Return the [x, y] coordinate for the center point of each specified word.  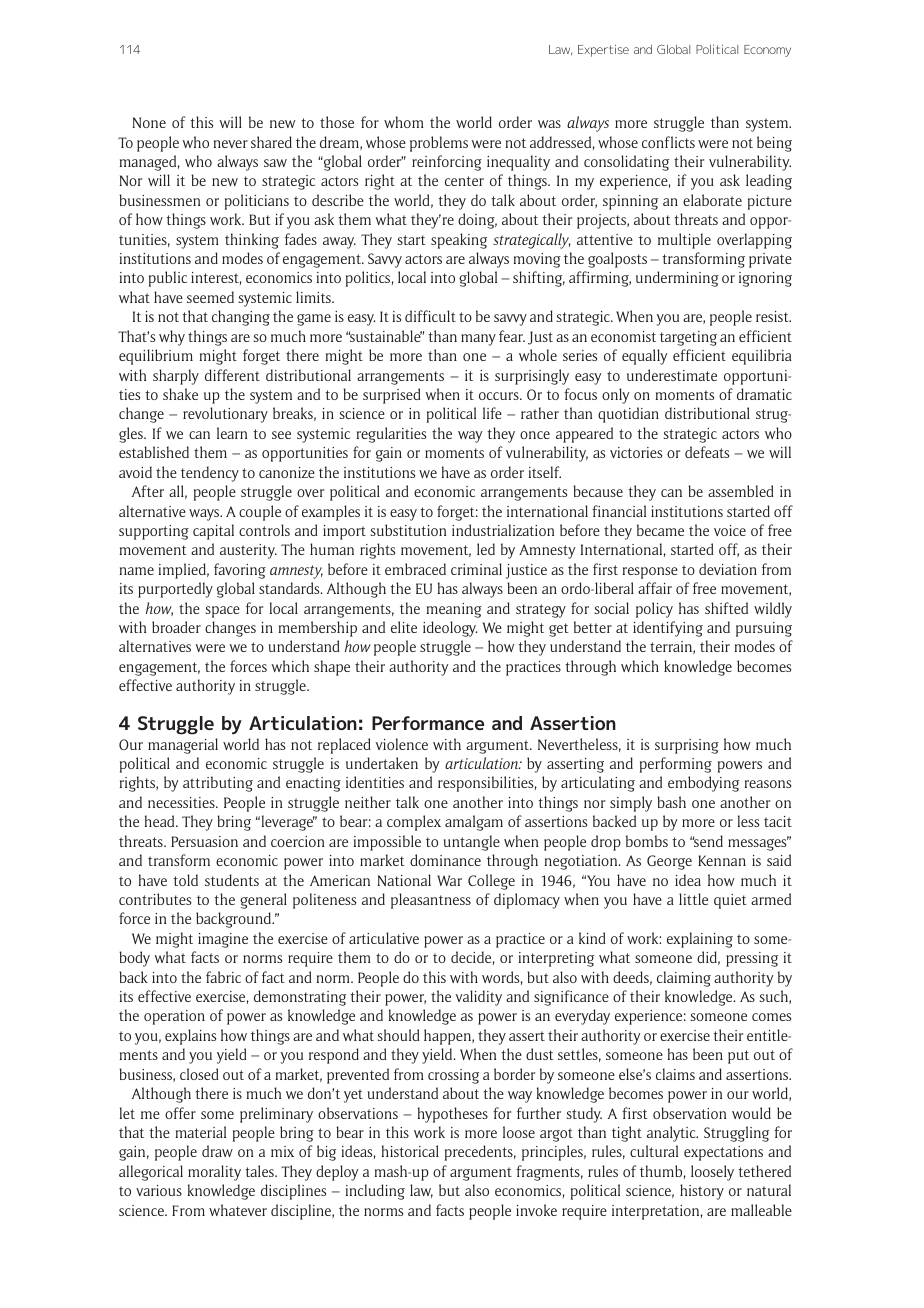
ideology [450, 629]
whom [404, 122]
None [149, 122]
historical [410, 1151]
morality [214, 1173]
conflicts [668, 142]
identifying [668, 629]
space [223, 612]
